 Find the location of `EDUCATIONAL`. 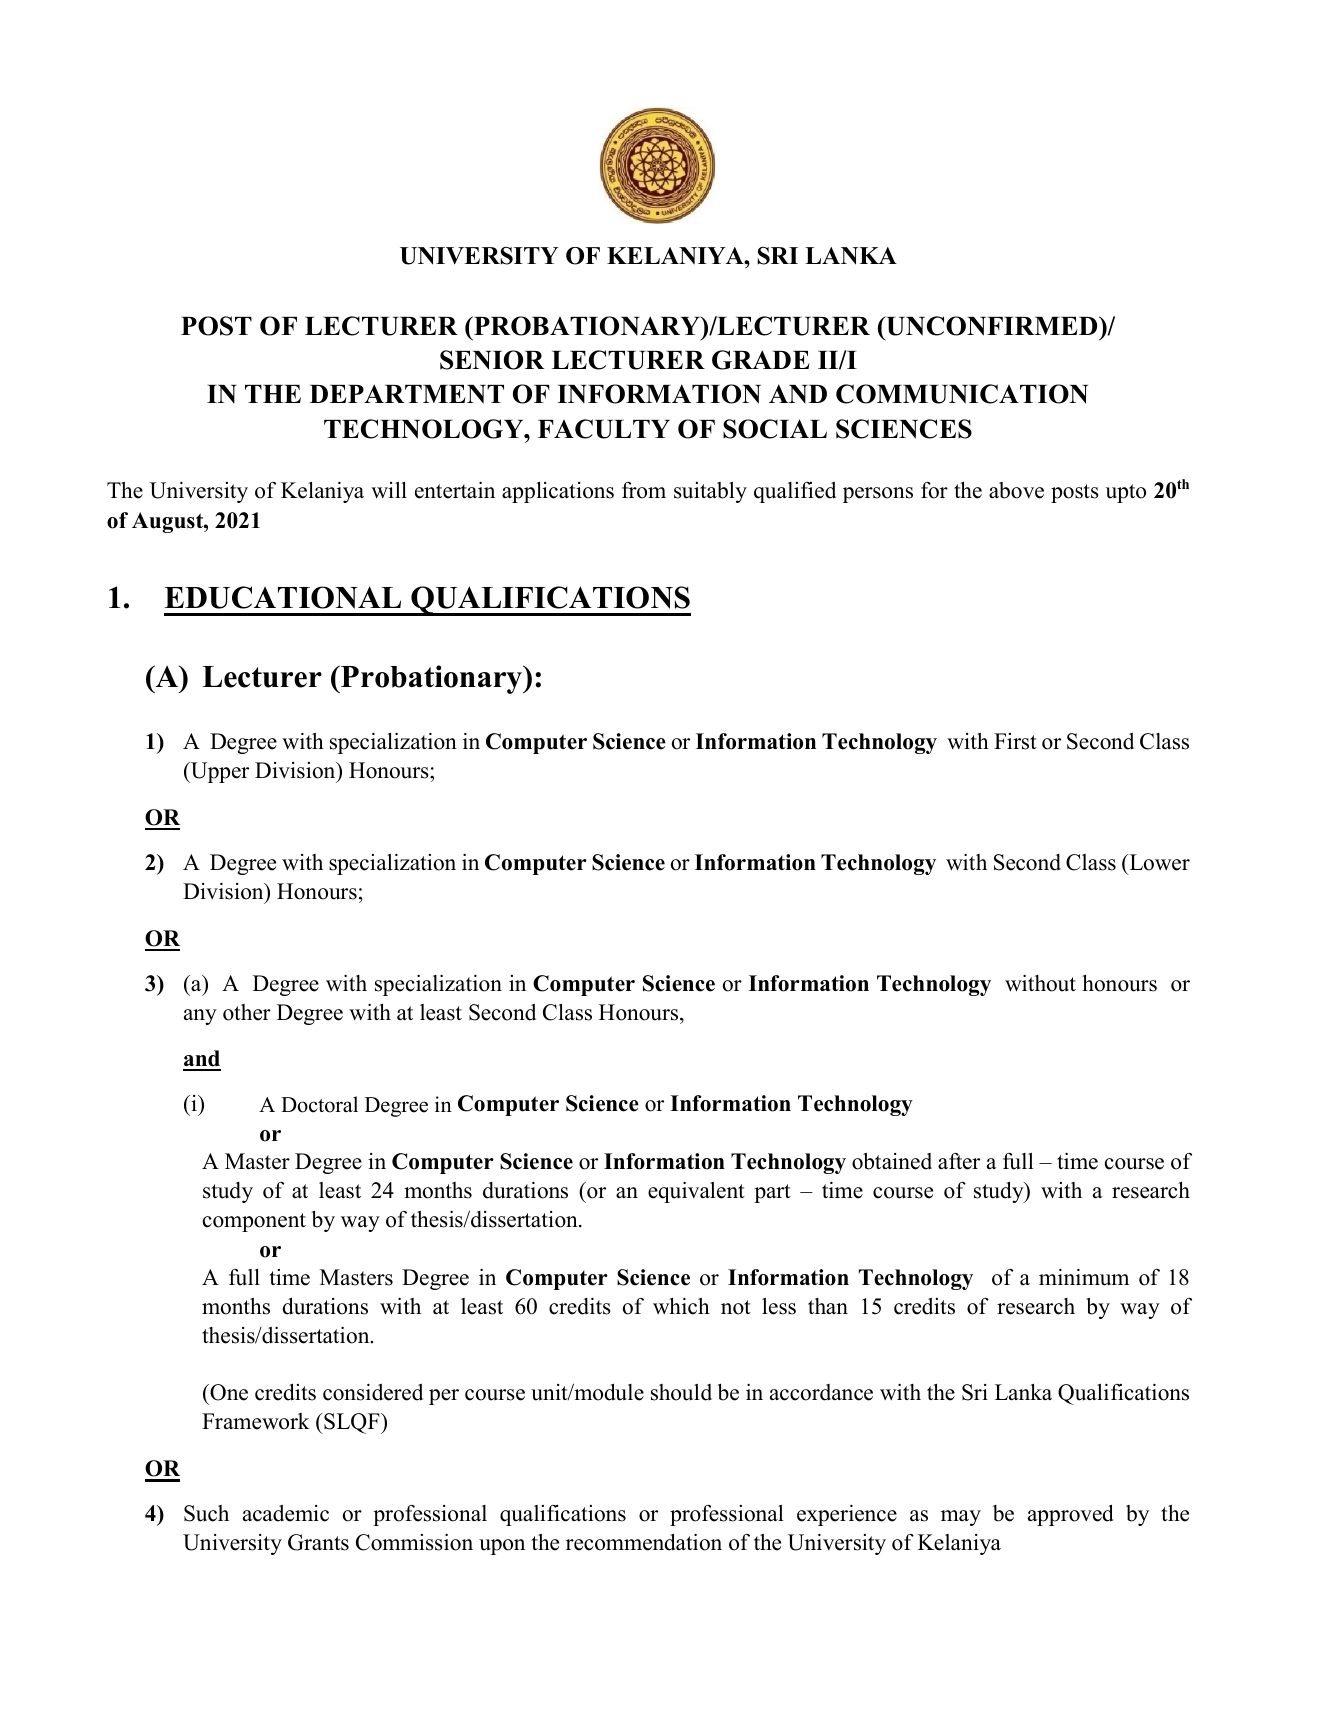

EDUCATIONAL is located at coordinates (282, 597).
